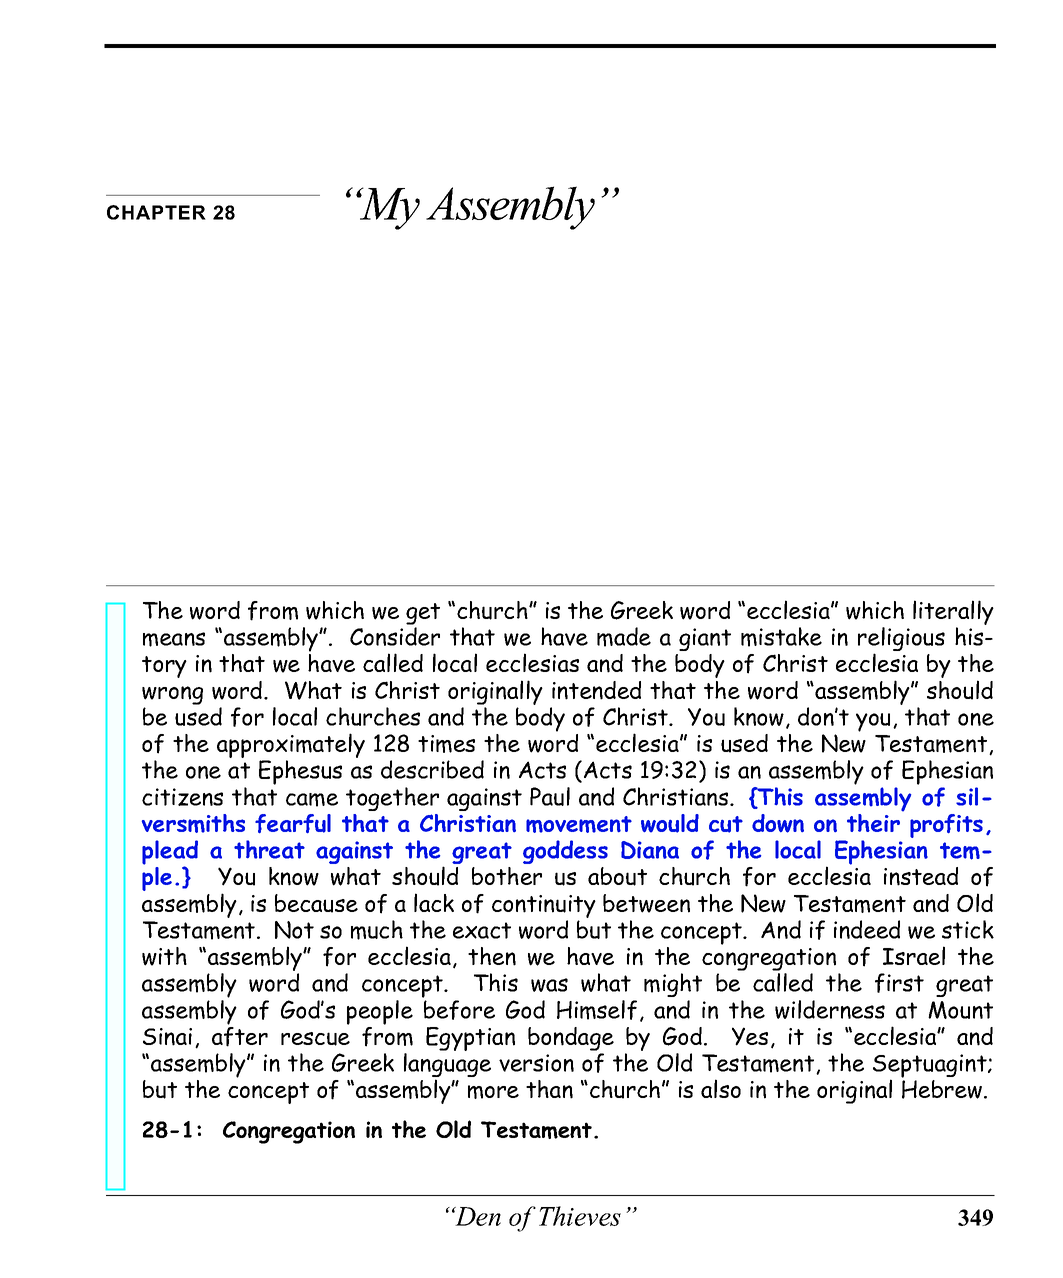 The width and height of the page is (1063, 1278). Describe the element at coordinates (953, 612) in the page. I see `literally` at that location.
